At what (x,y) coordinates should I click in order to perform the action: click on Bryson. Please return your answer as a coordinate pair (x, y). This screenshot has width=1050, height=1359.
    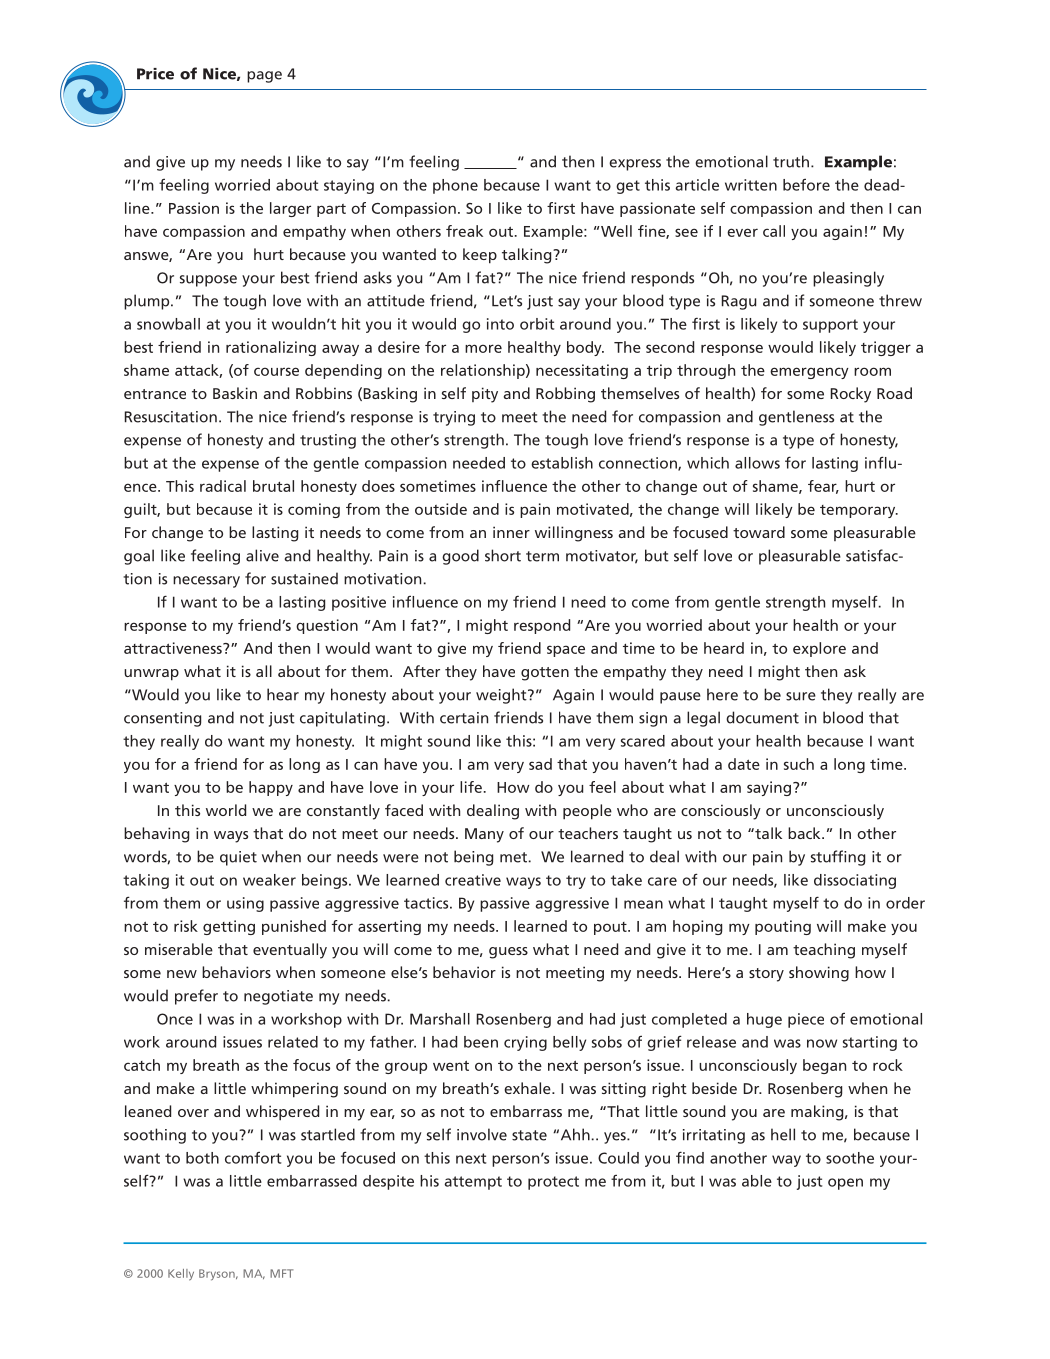
    Looking at the image, I should click on (218, 1275).
